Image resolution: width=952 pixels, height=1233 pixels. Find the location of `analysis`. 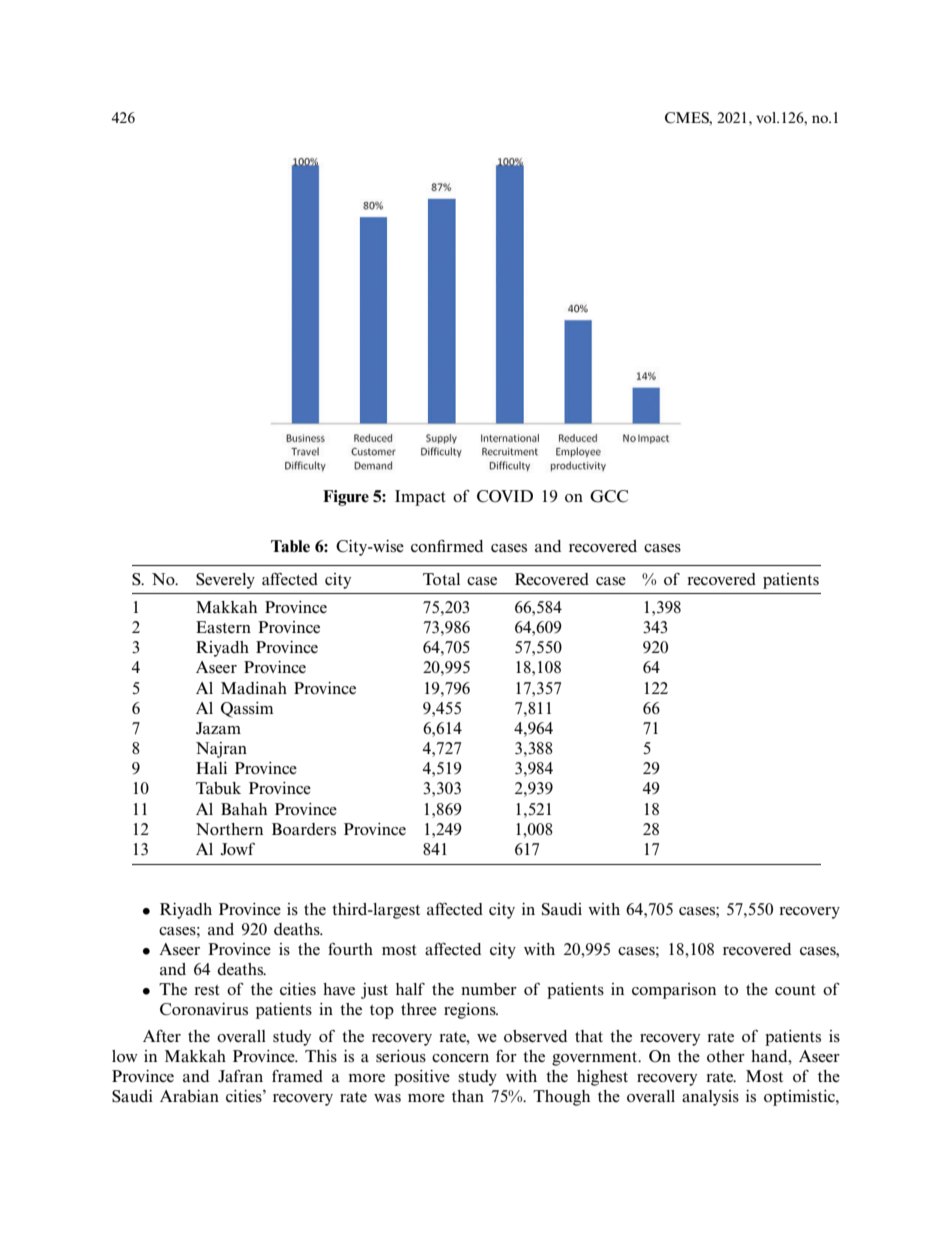

analysis is located at coordinates (710, 1098).
